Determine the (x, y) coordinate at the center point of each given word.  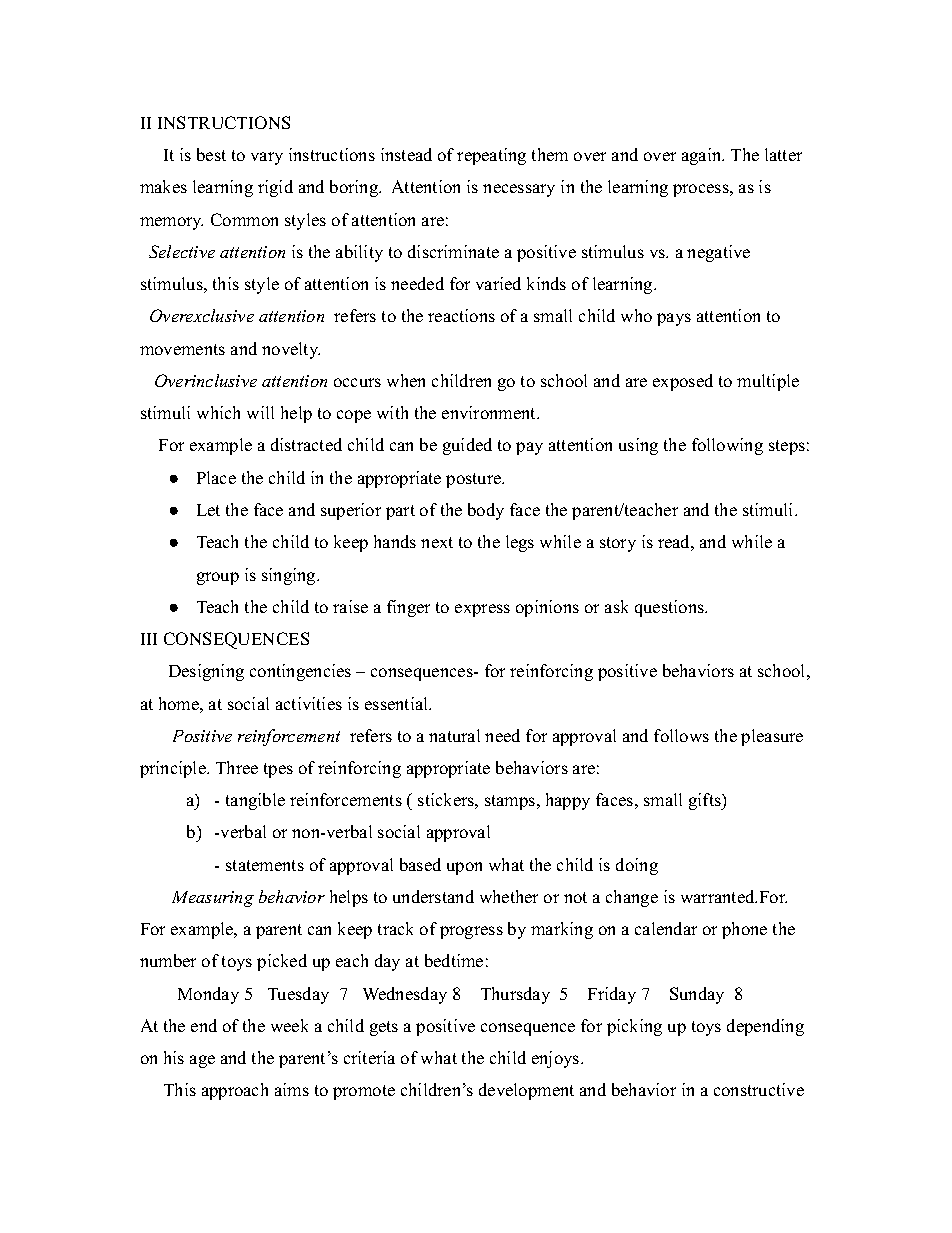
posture (474, 480)
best (211, 154)
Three (237, 767)
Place (216, 477)
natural (454, 735)
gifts (706, 801)
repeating (491, 156)
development (526, 1091)
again (703, 156)
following (727, 446)
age (202, 1061)
